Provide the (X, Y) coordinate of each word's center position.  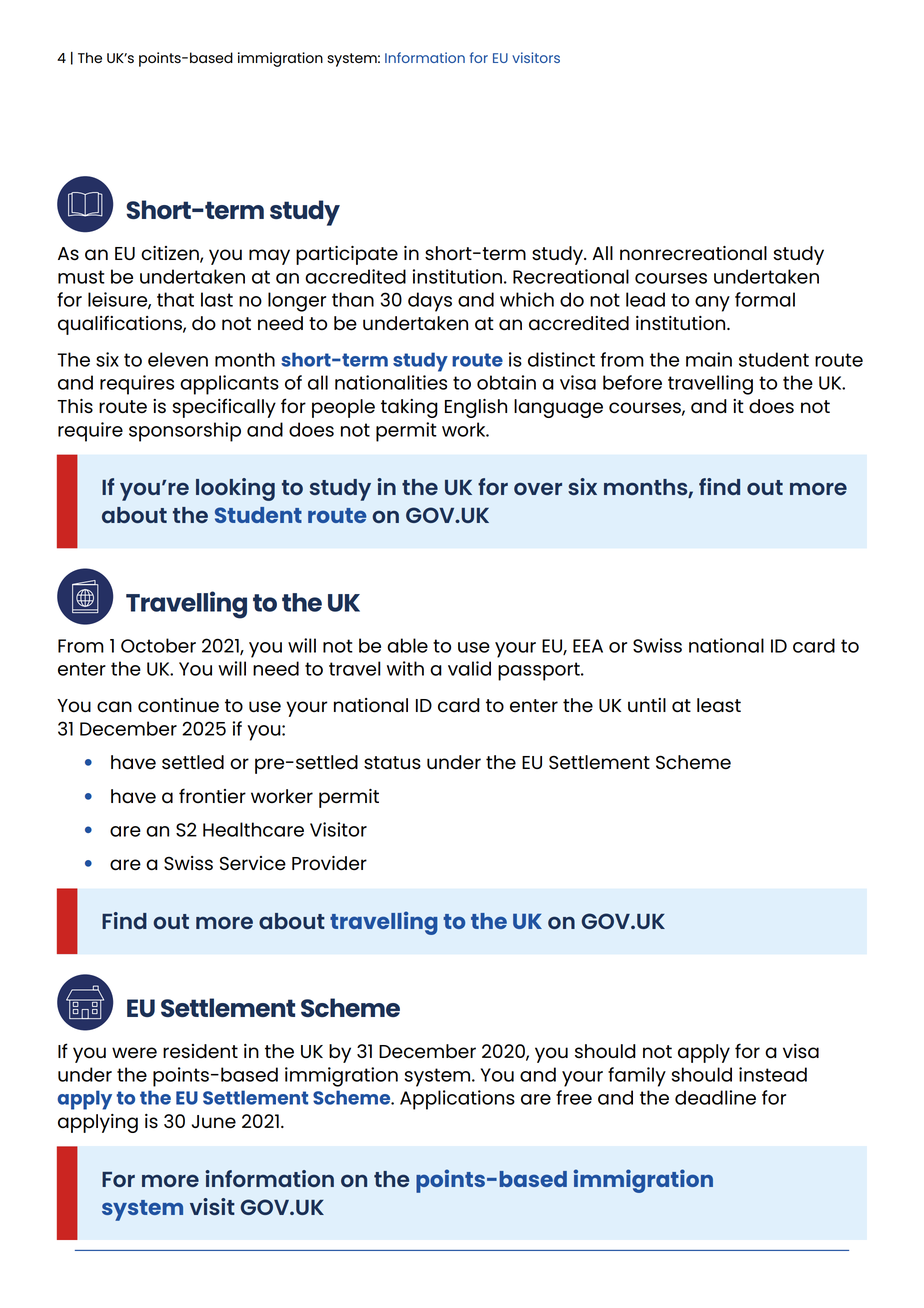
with (405, 668)
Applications (457, 1100)
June (214, 1122)
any (712, 304)
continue (178, 705)
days (430, 302)
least (719, 705)
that (175, 299)
